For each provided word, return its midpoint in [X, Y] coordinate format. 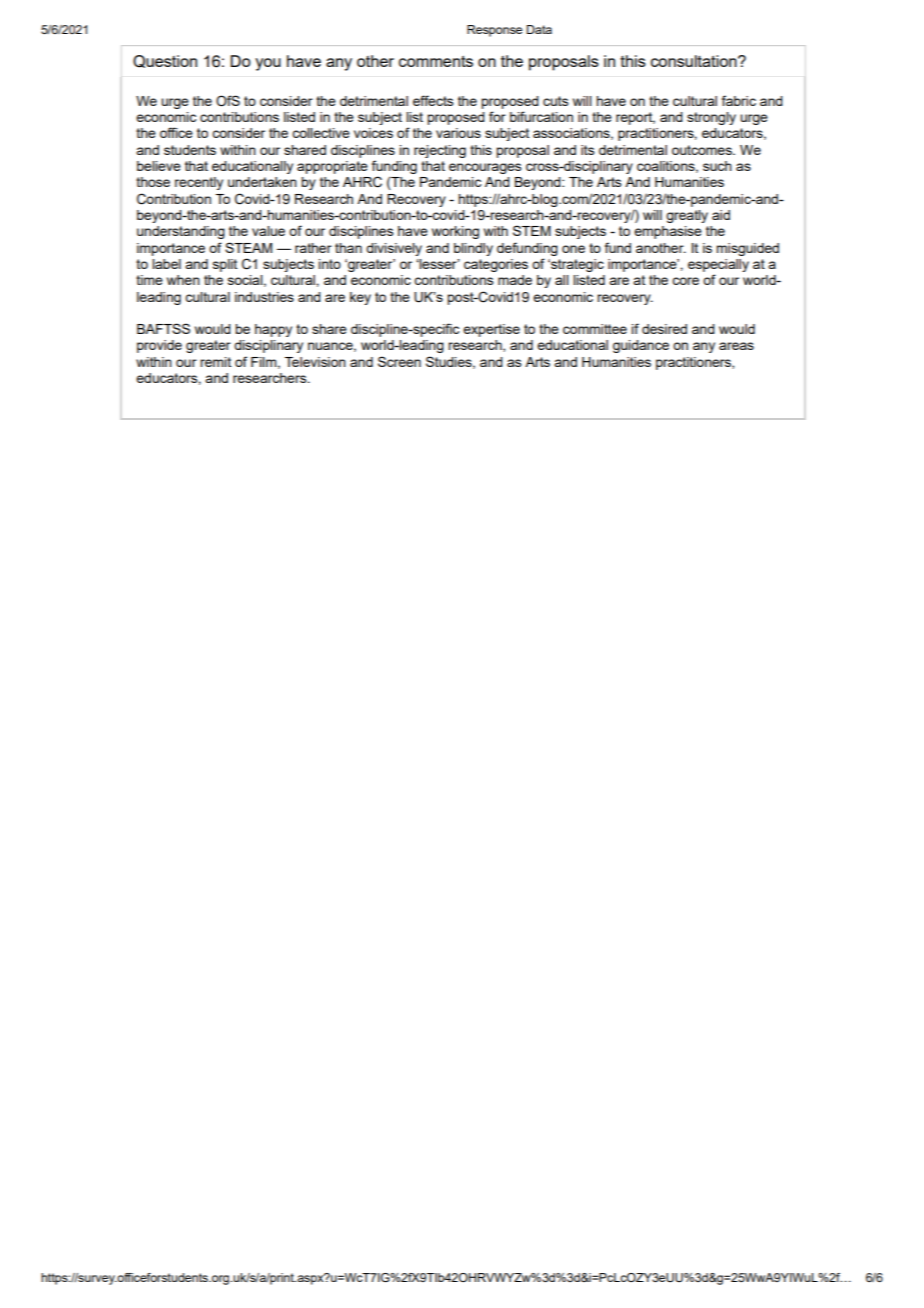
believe [159, 166]
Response [494, 31]
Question [165, 61]
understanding [181, 232]
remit [215, 362]
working [455, 232]
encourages [485, 168]
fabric [739, 100]
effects [433, 100]
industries [264, 297]
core [685, 281]
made [515, 280]
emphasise [668, 232]
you [268, 64]
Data [539, 29]
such [717, 166]
